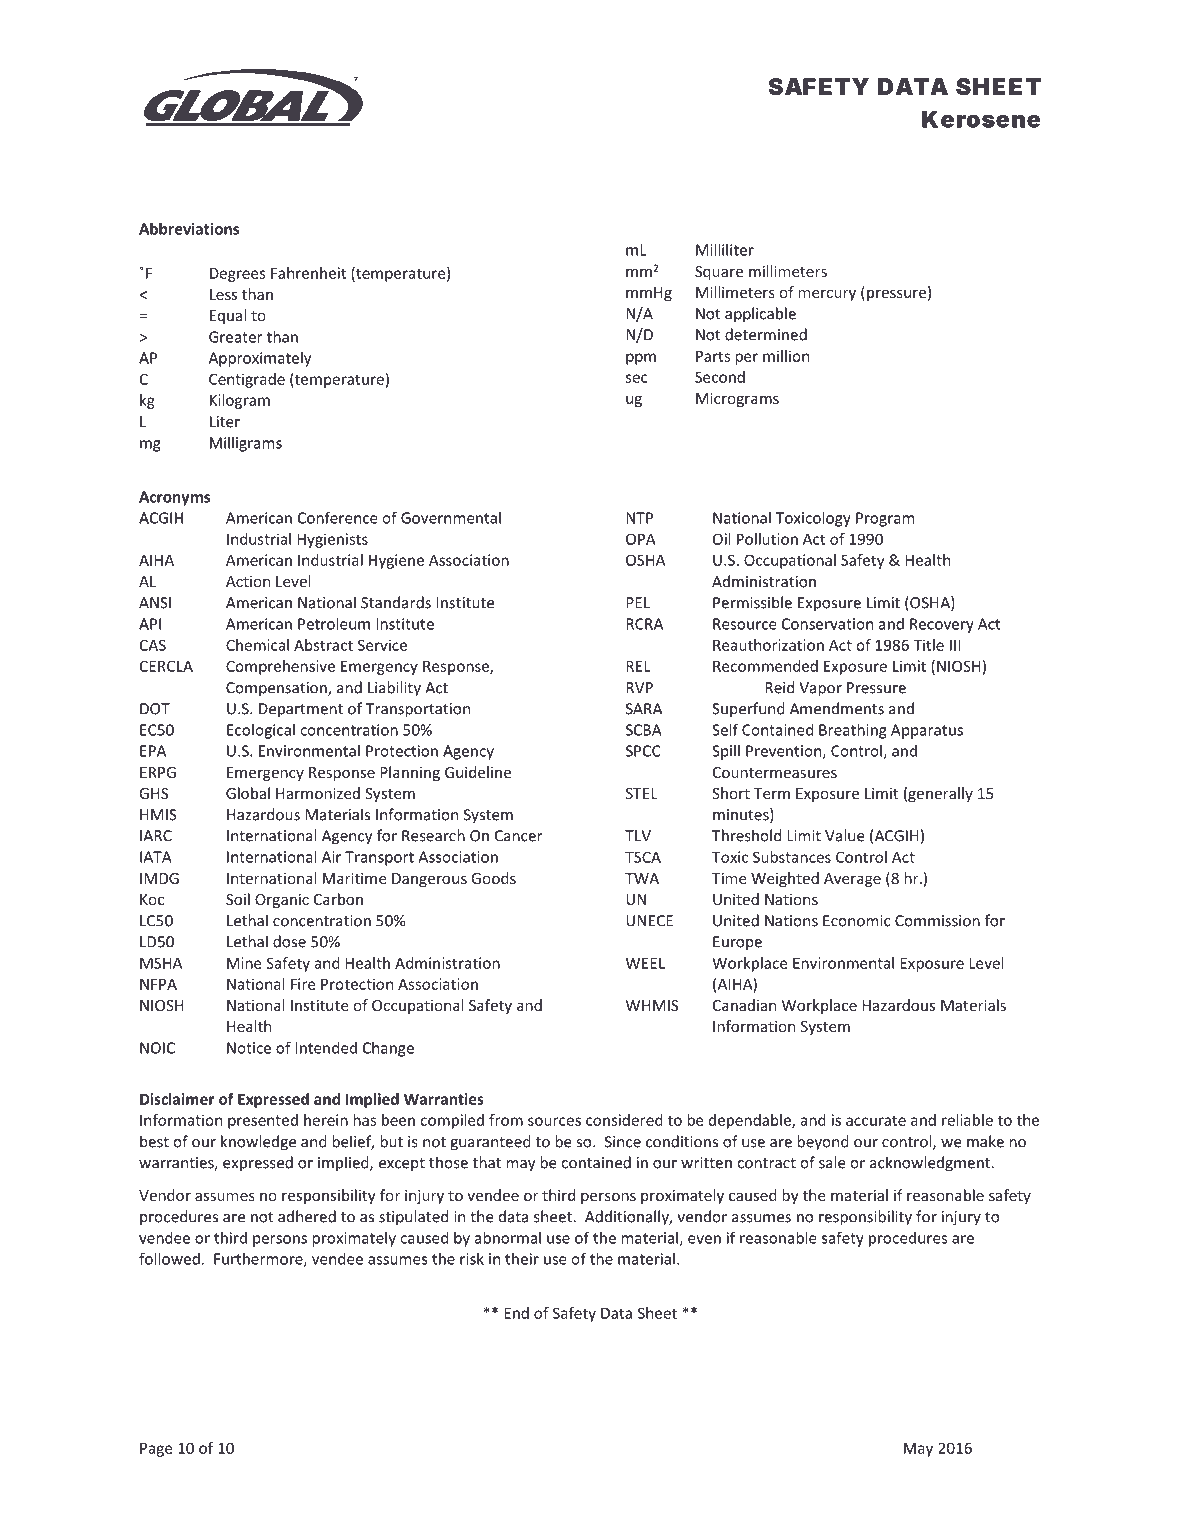 The image size is (1181, 1528). Describe the element at coordinates (853, 731) in the document. I see `Breathing` at that location.
